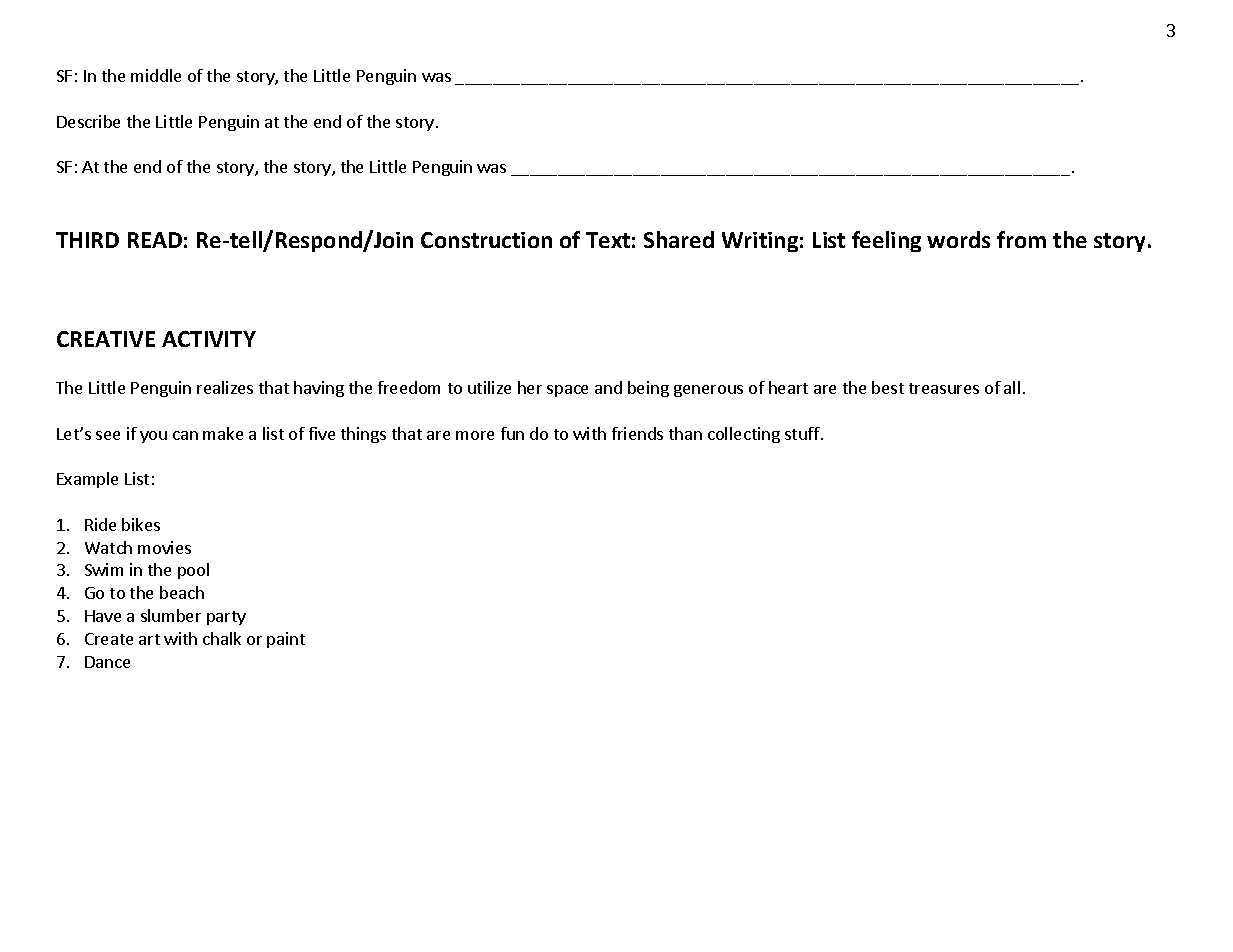 This image has width=1233, height=952. What do you see at coordinates (958, 239) in the image?
I see `words` at bounding box center [958, 239].
